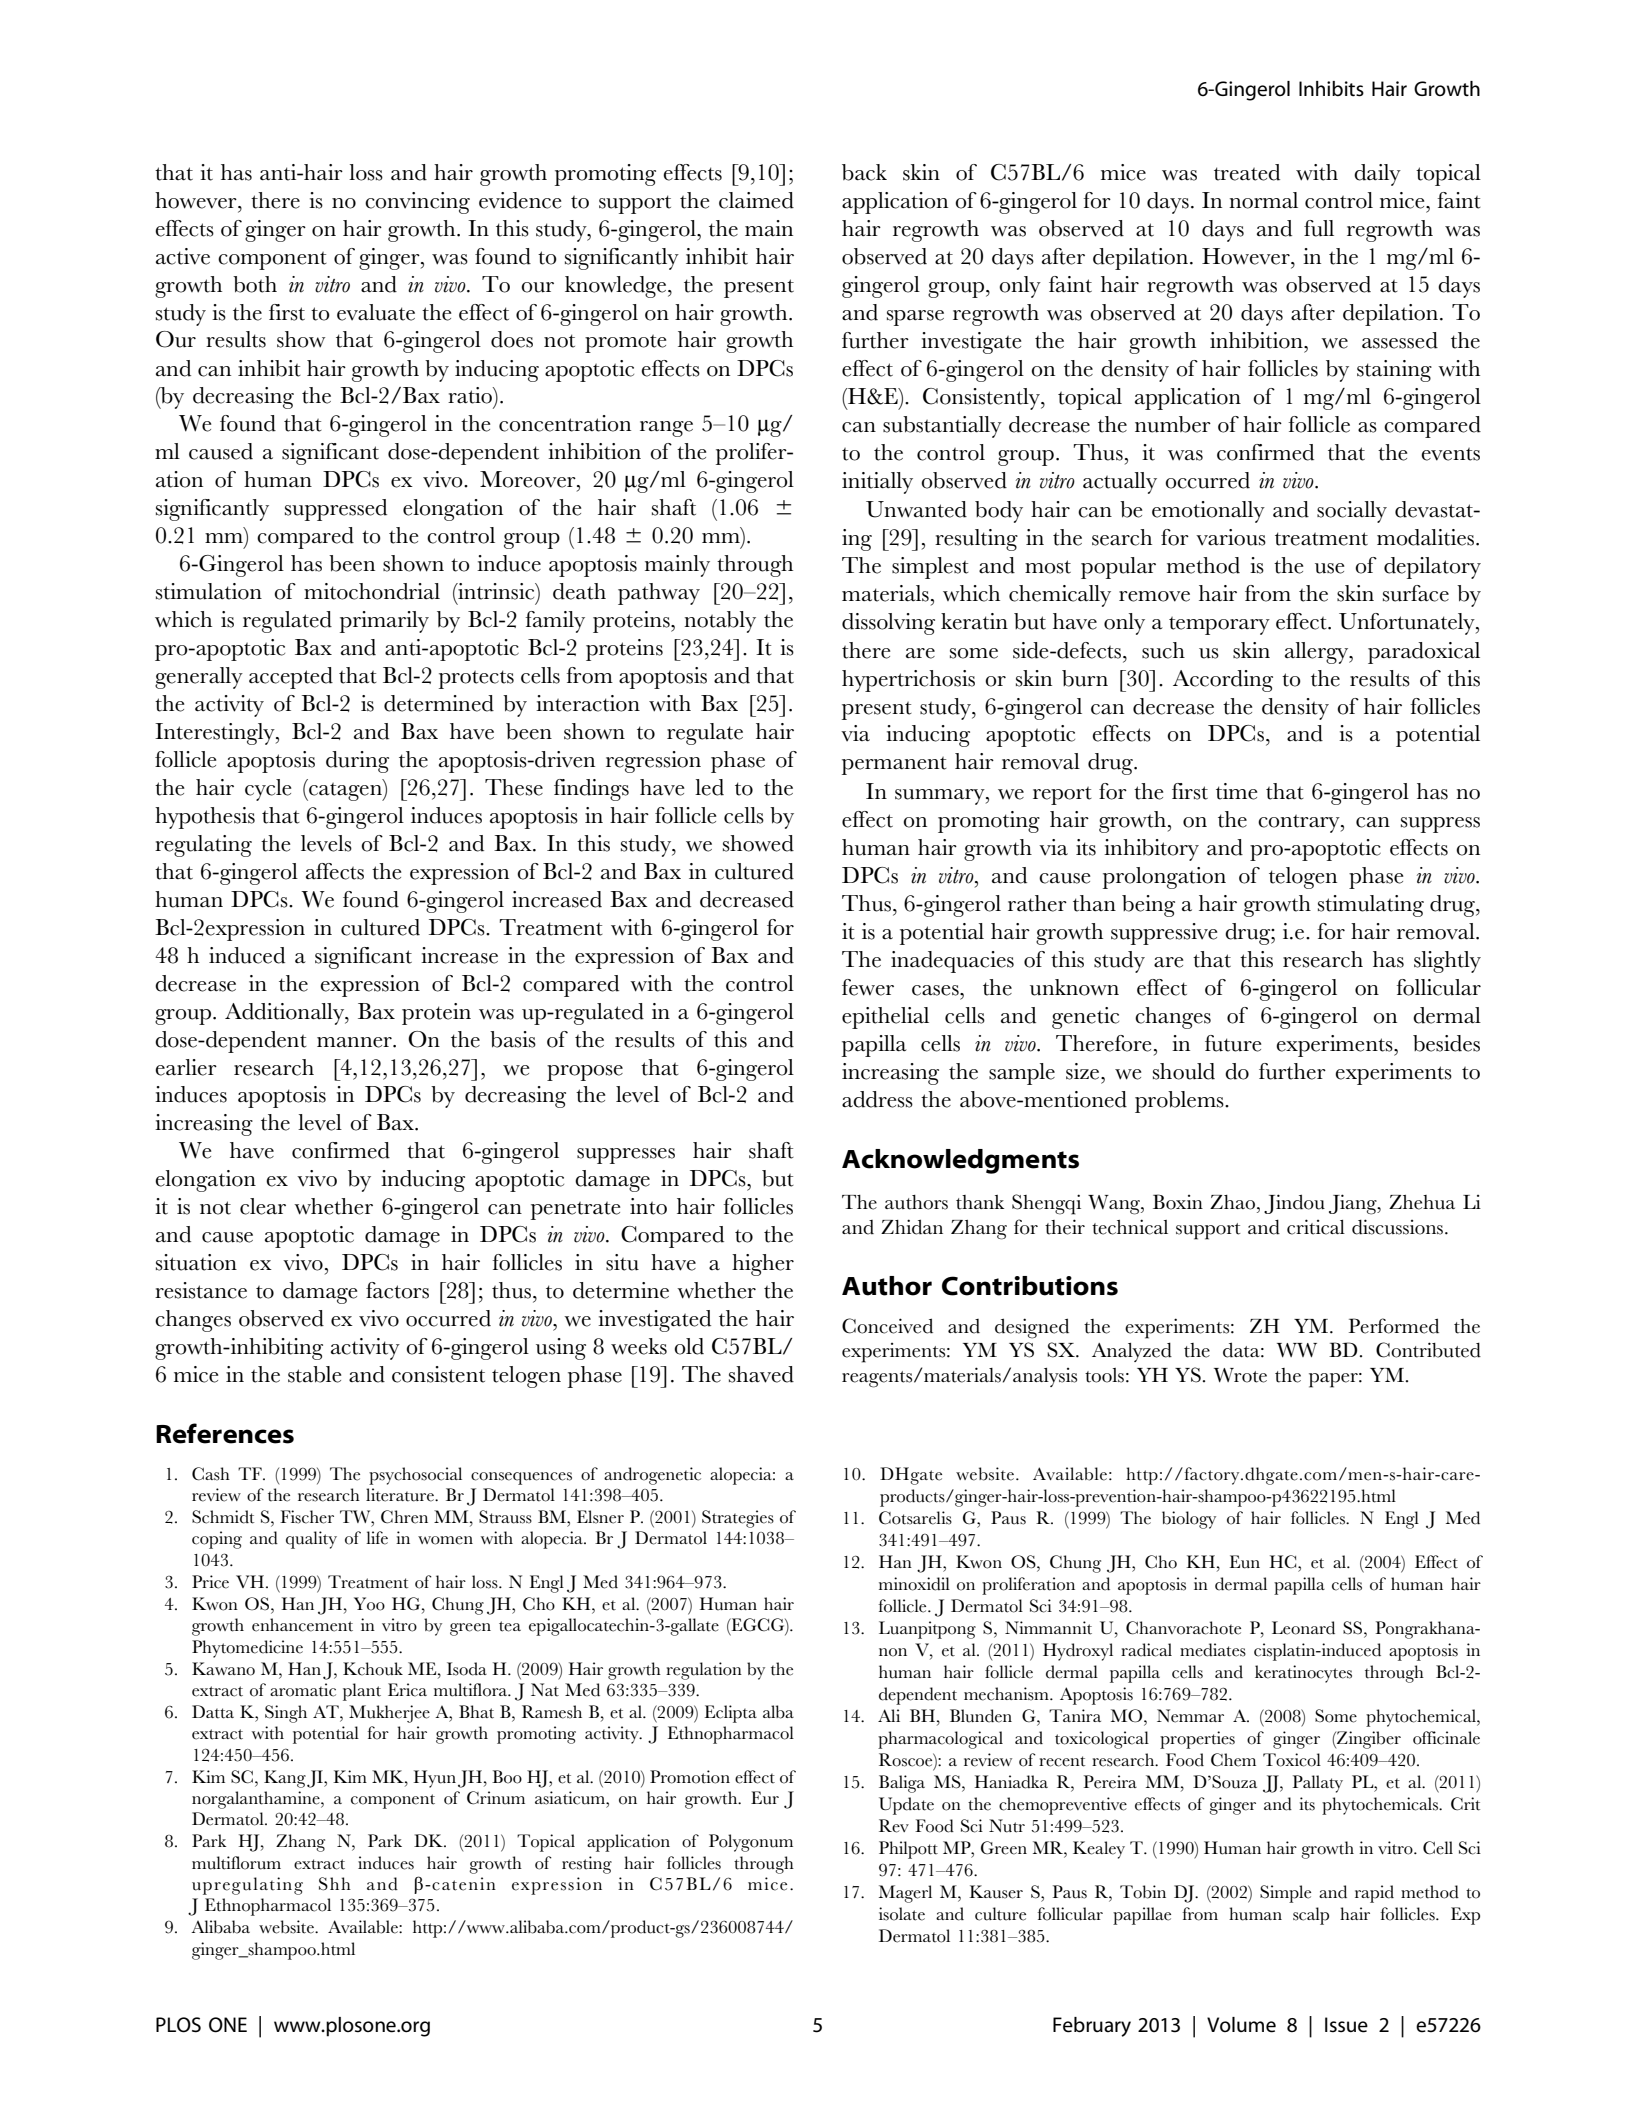  What do you see at coordinates (314, 1374) in the screenshot?
I see `stable` at bounding box center [314, 1374].
